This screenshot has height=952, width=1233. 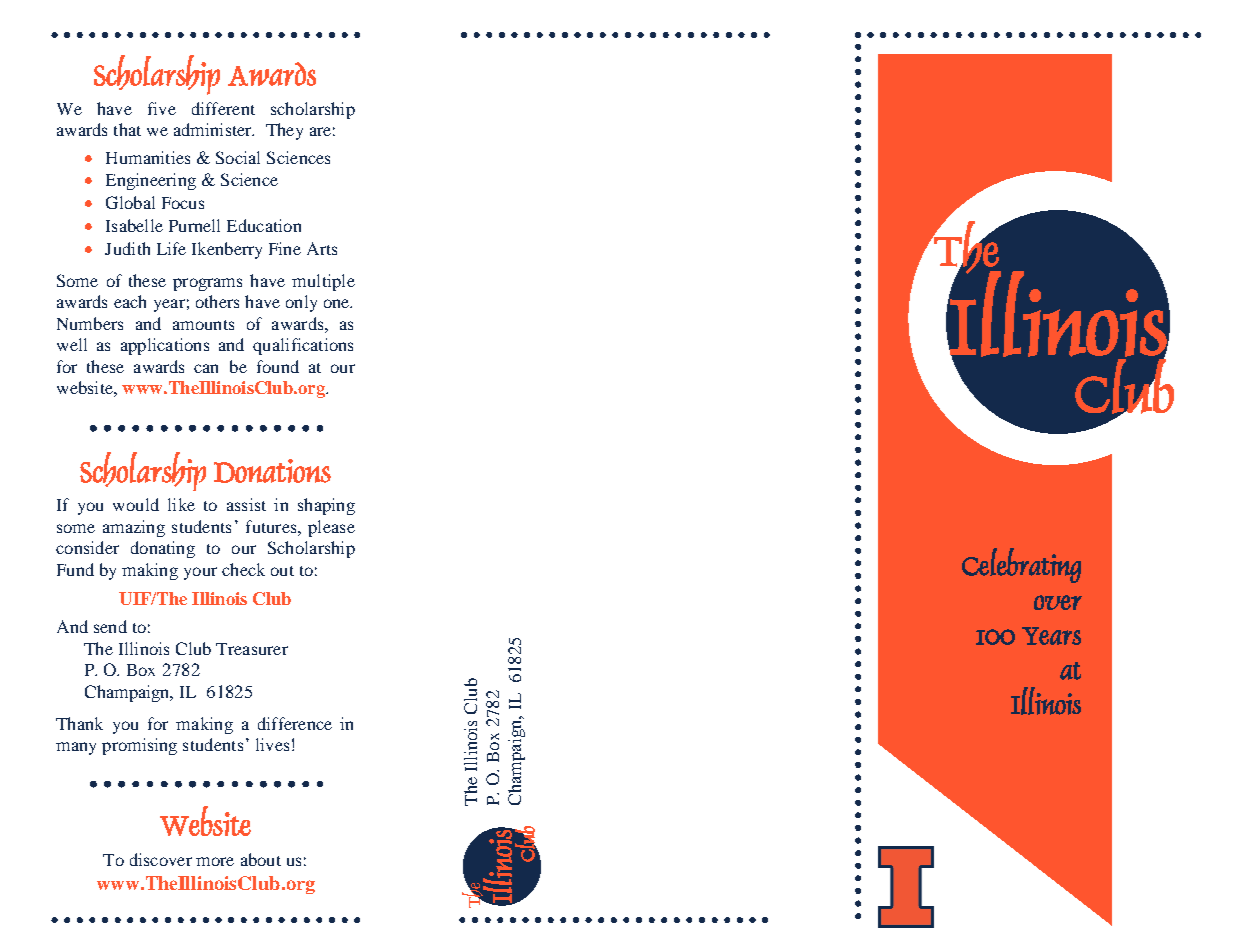 I want to click on Arts, so click(x=322, y=248).
